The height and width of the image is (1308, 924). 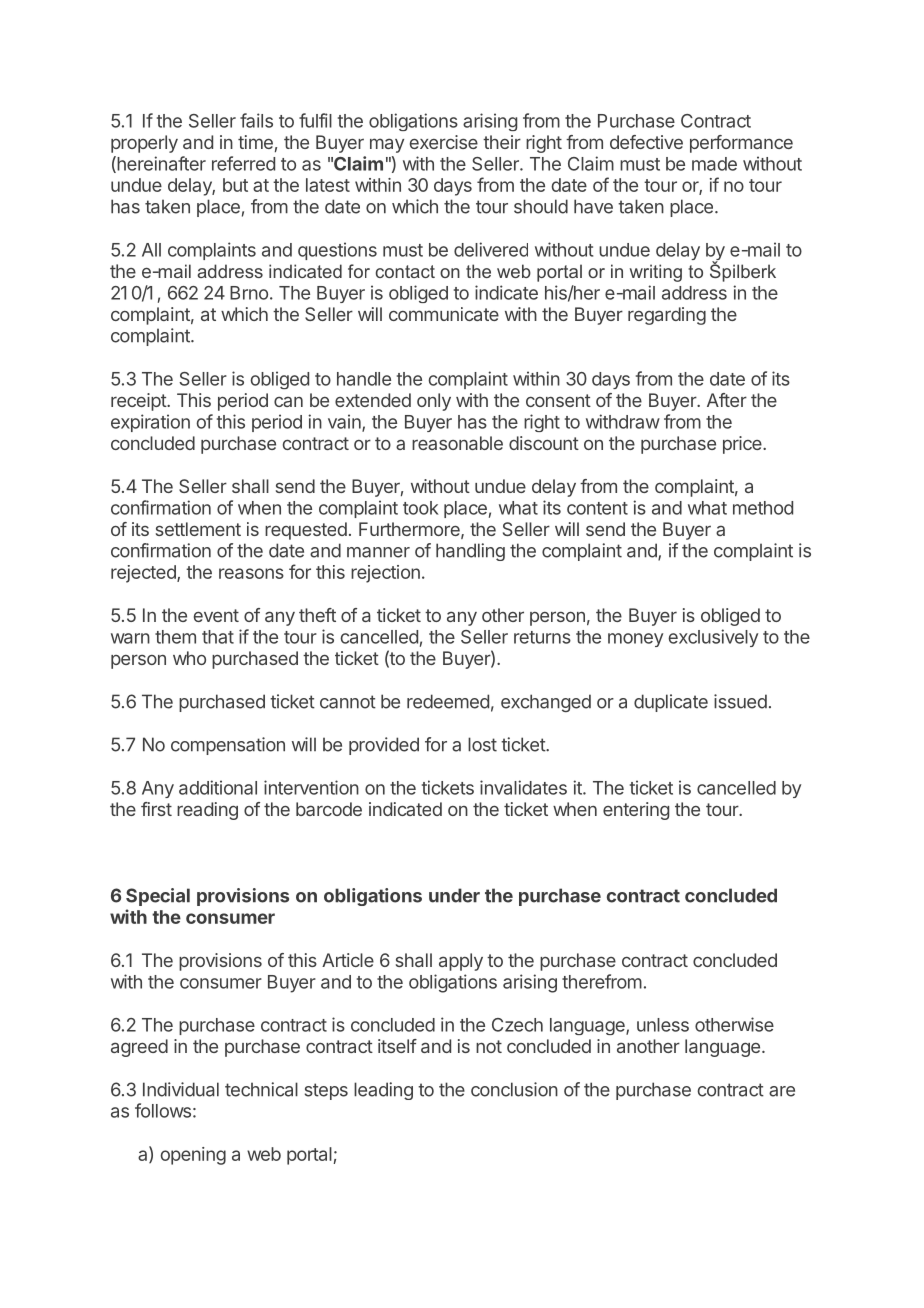 What do you see at coordinates (714, 164) in the image?
I see `made` at bounding box center [714, 164].
